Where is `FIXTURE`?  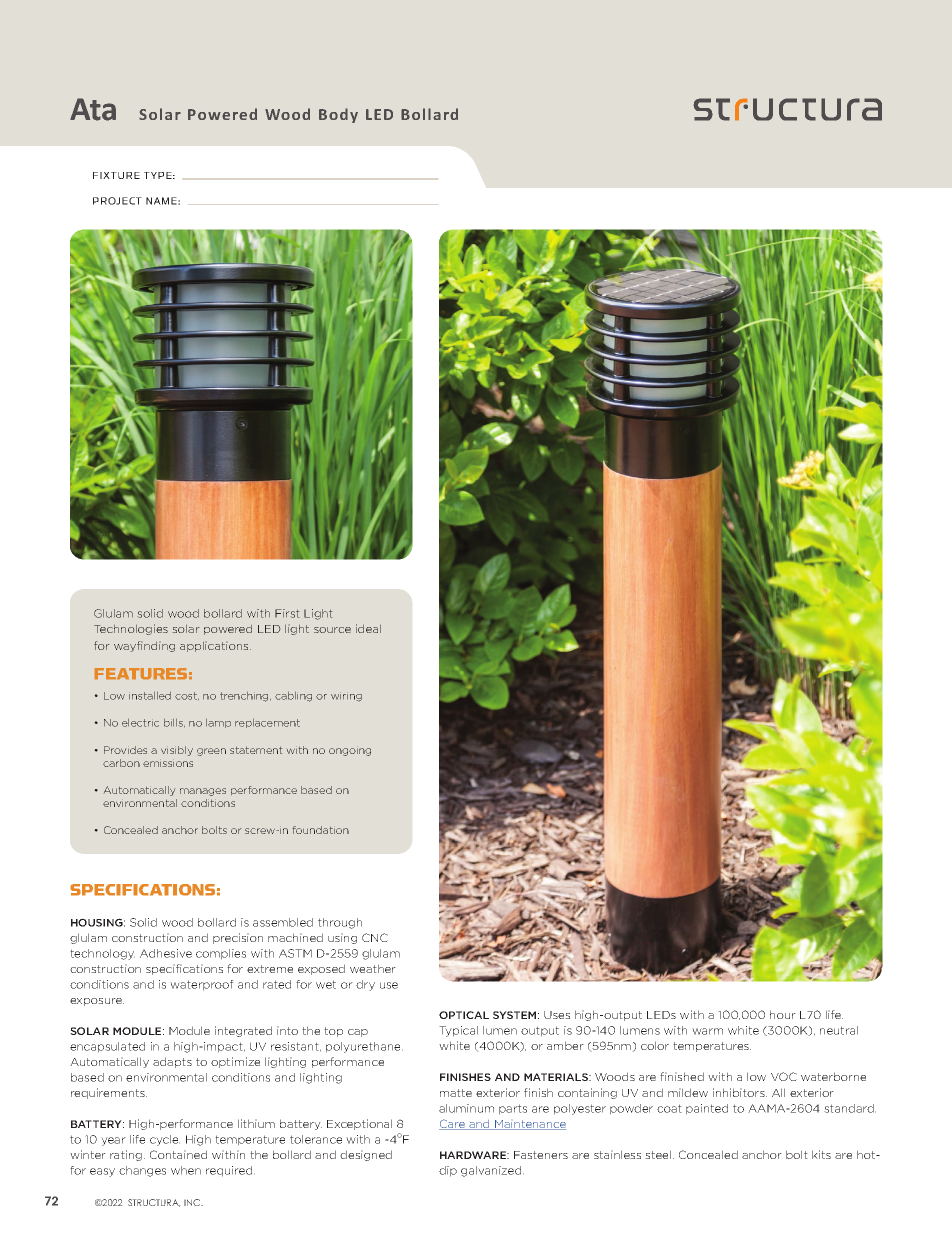
FIXTURE is located at coordinates (116, 175).
